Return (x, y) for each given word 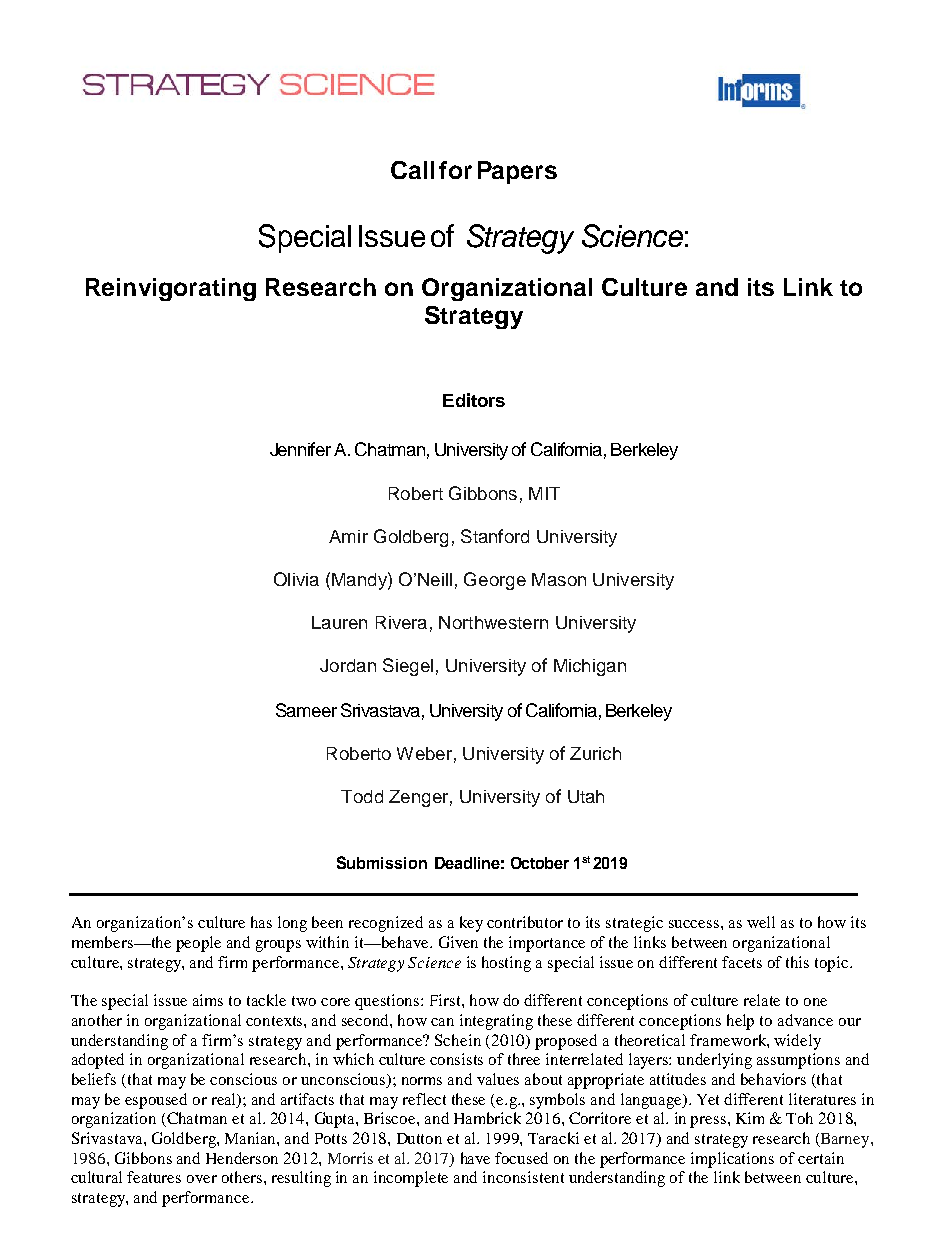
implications (732, 1160)
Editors (474, 400)
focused (521, 1158)
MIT (544, 493)
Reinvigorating (171, 289)
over (202, 1179)
